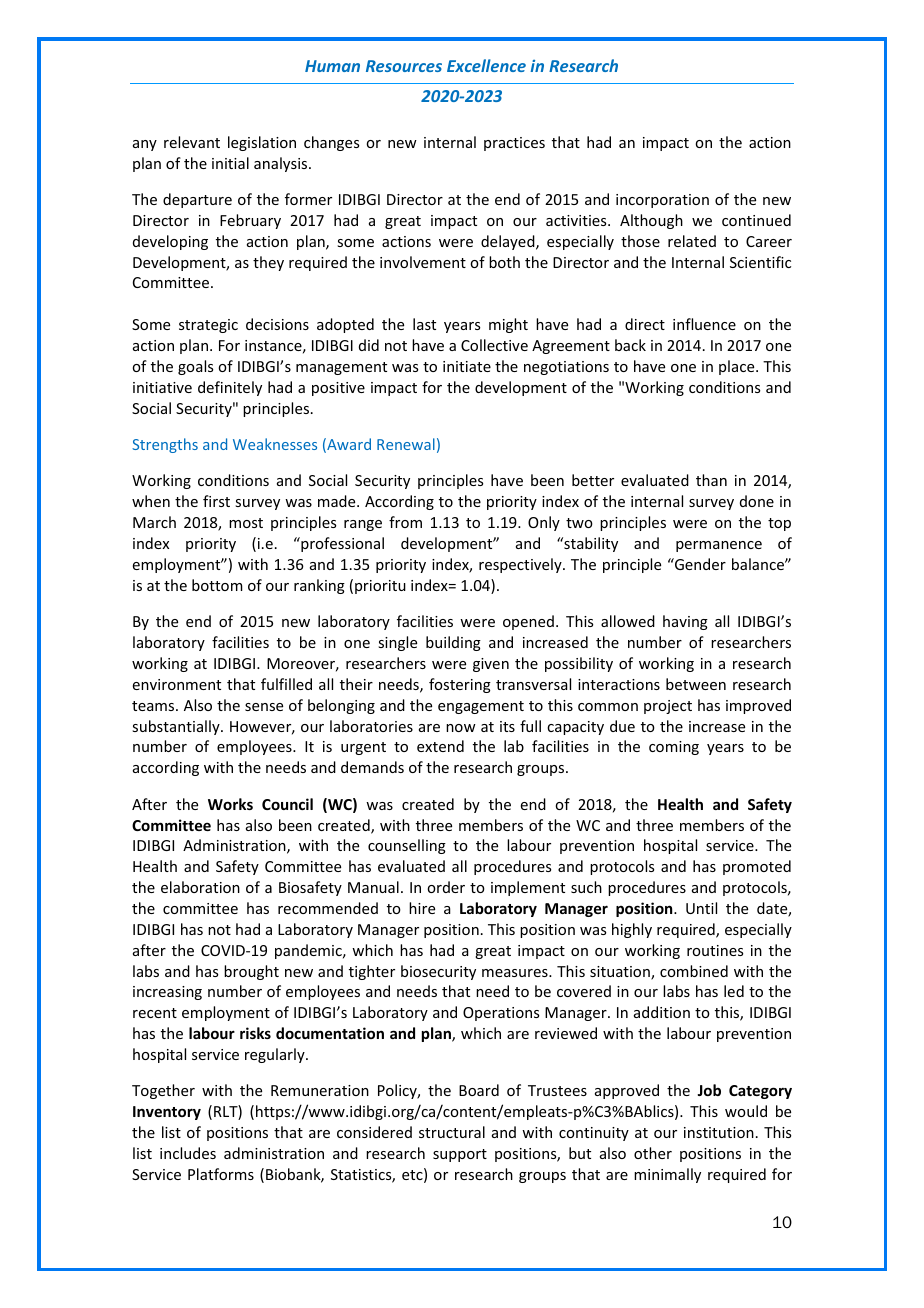 The width and height of the screenshot is (924, 1308). Describe the element at coordinates (685, 622) in the screenshot. I see `having` at that location.
